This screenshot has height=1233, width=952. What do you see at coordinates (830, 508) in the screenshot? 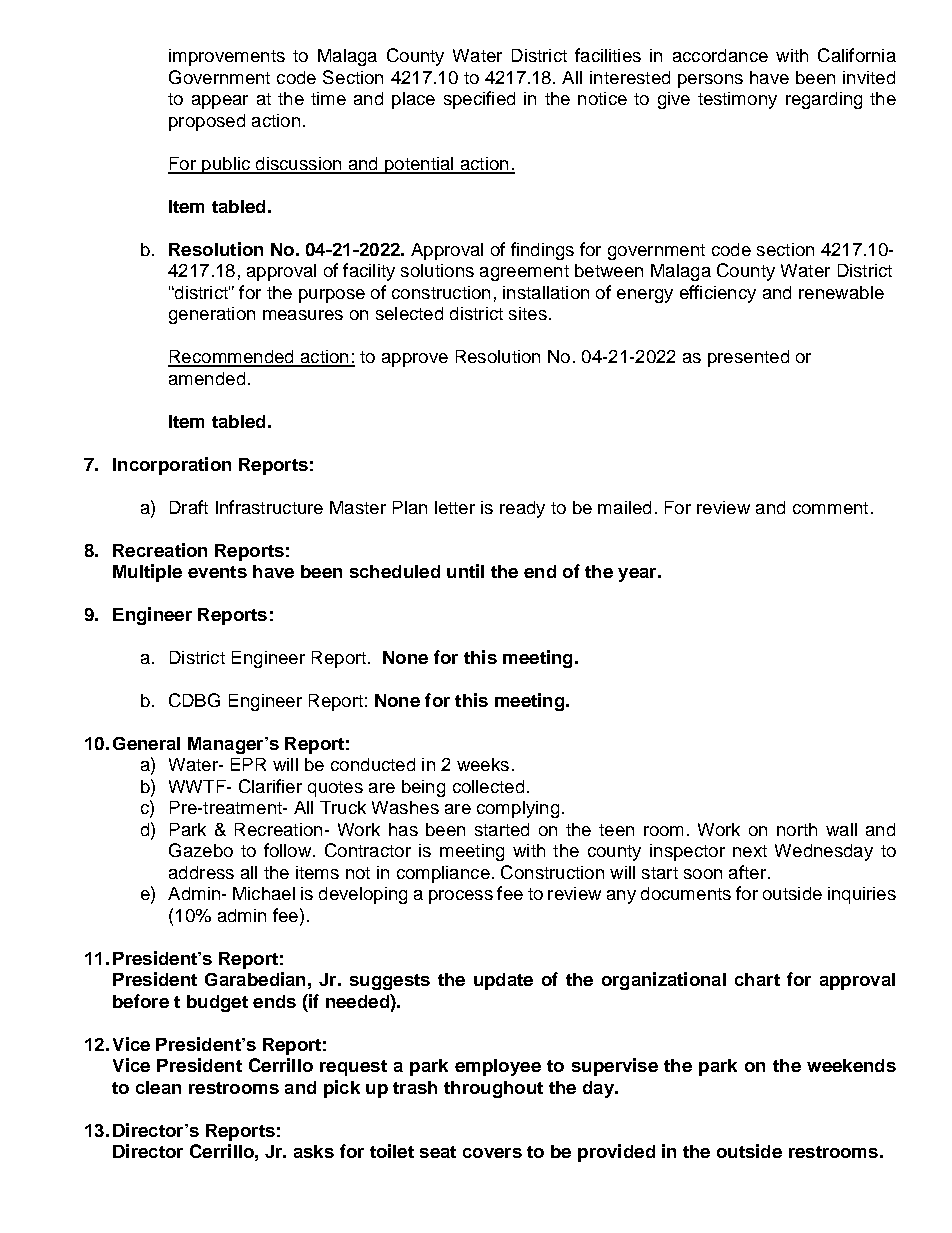
I see `comment` at bounding box center [830, 508].
